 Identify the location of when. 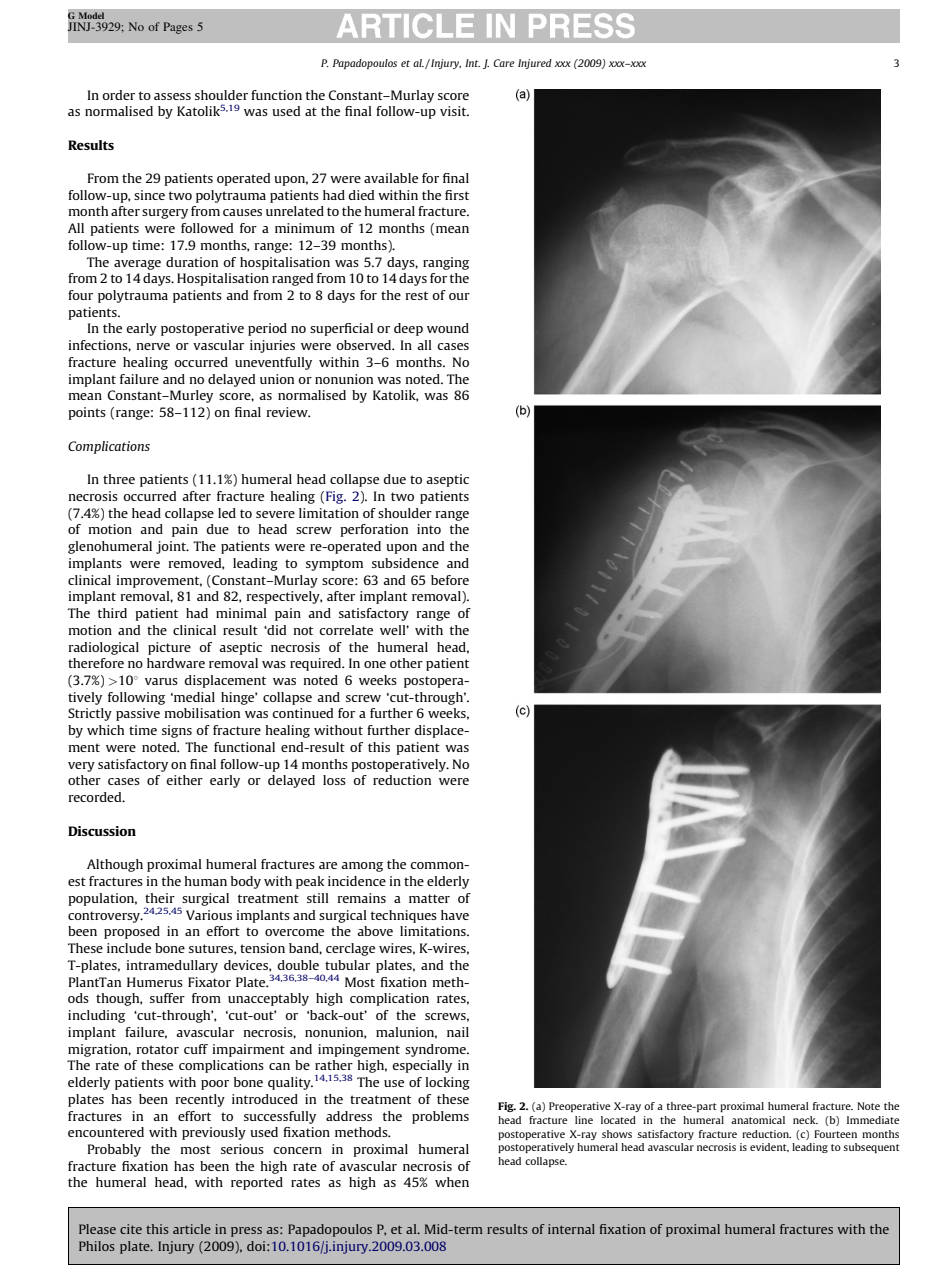
(452, 1182).
